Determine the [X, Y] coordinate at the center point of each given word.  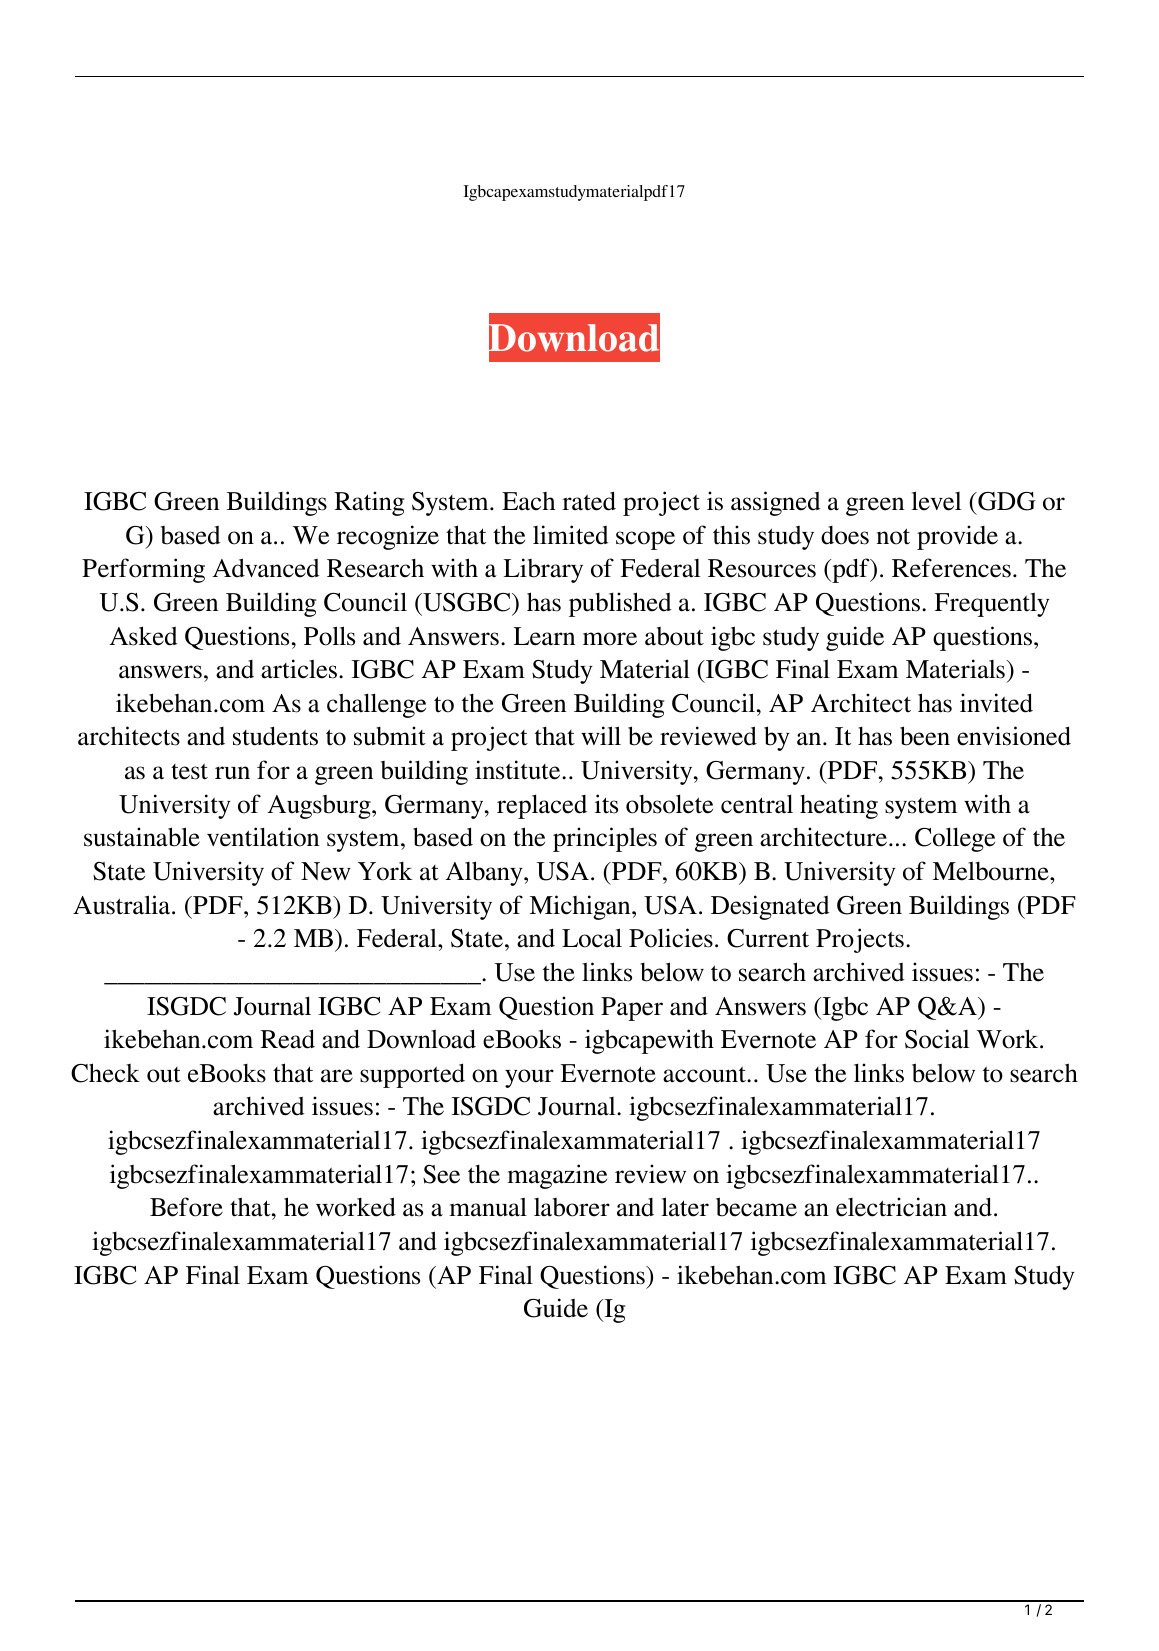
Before [186, 1207]
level [936, 501]
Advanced [266, 568]
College [955, 839]
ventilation [263, 837]
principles [605, 839]
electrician [891, 1207]
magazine [557, 1176]
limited [571, 535]
